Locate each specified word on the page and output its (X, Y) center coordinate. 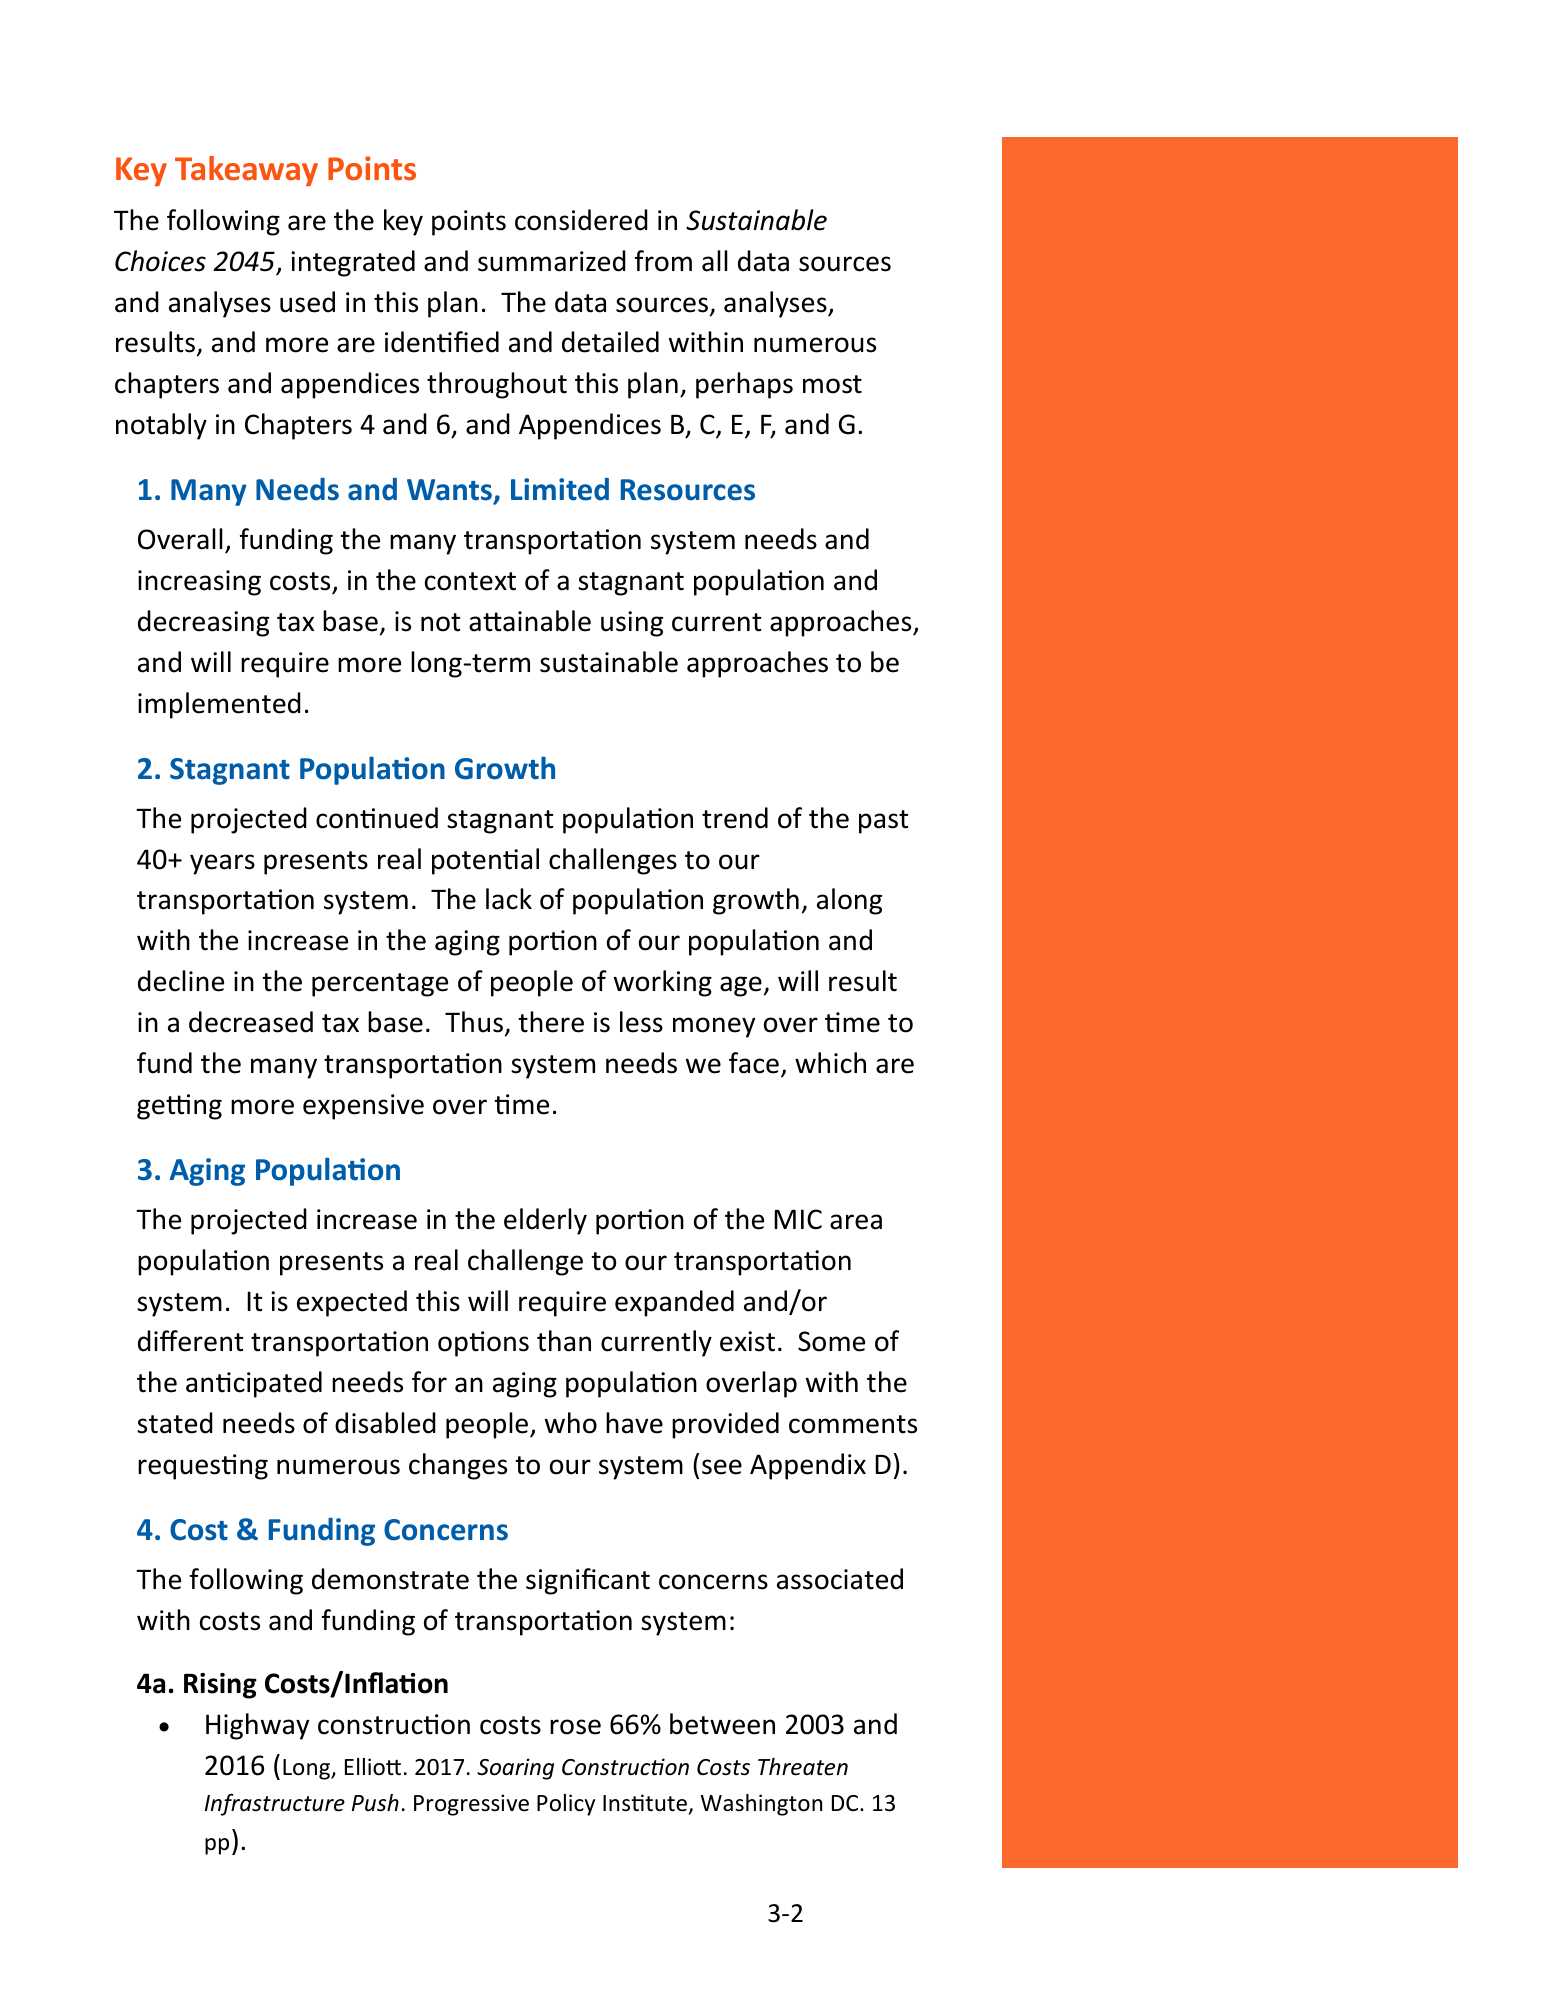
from (663, 261)
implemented (219, 705)
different (190, 1341)
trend (735, 818)
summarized (552, 261)
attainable (530, 621)
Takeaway (246, 171)
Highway (257, 1726)
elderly (545, 1221)
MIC (798, 1219)
